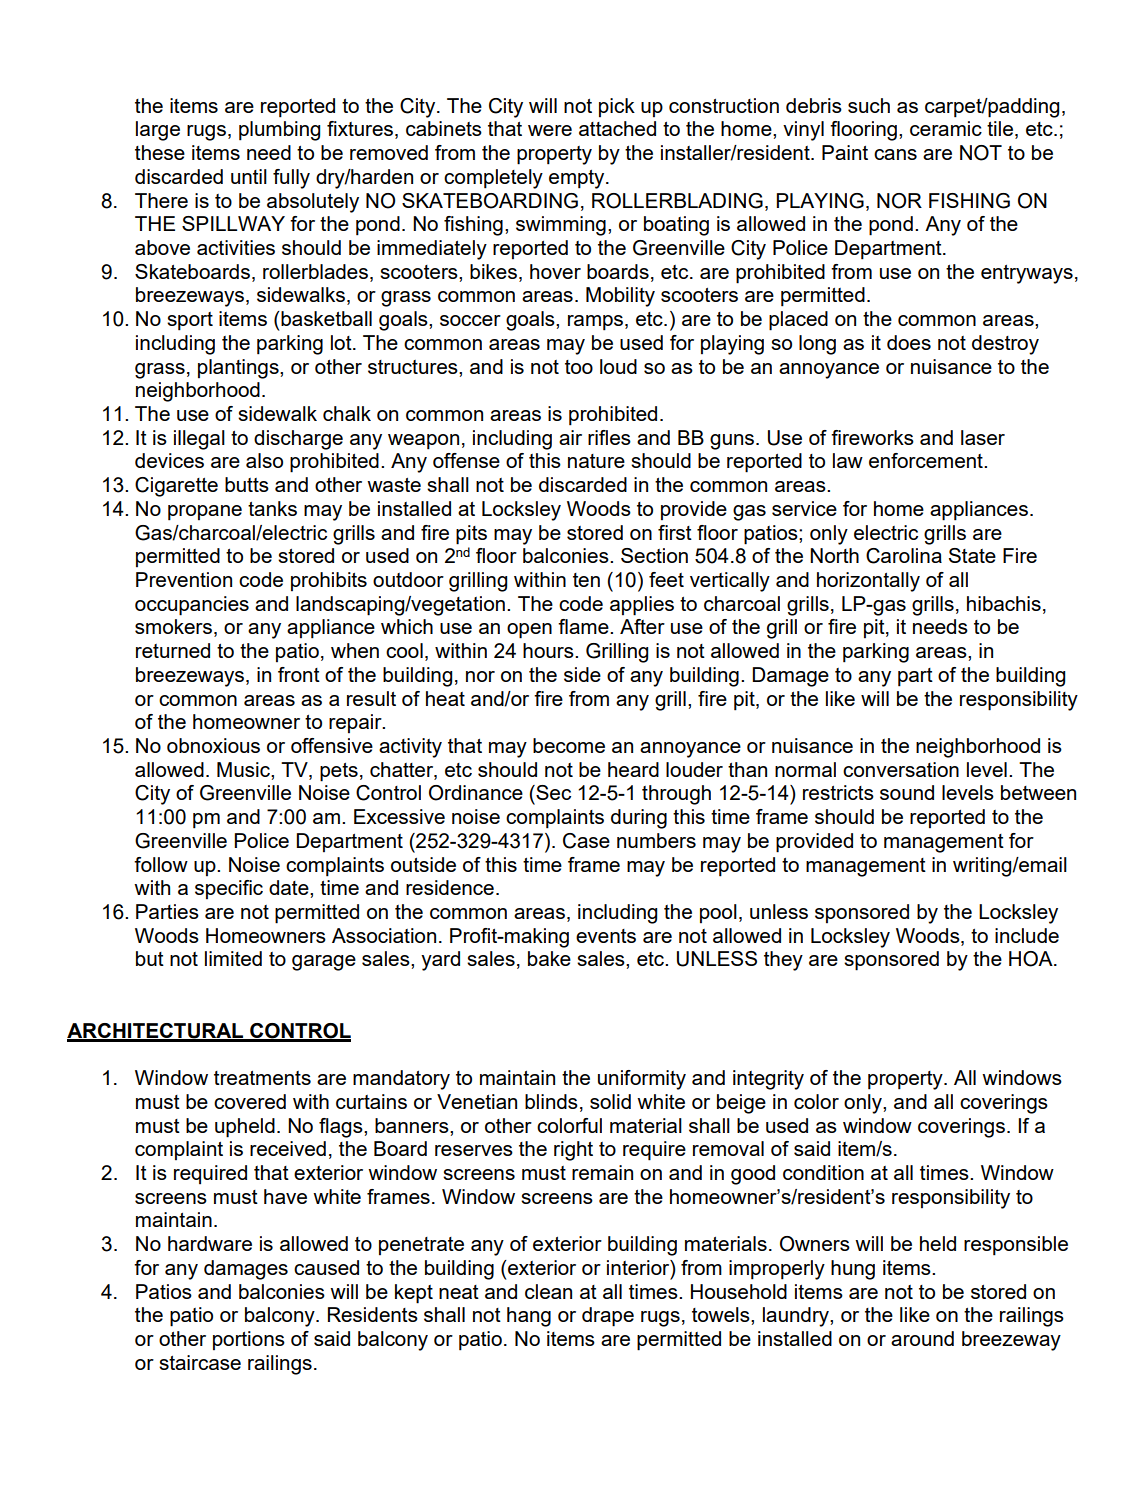 Image resolution: width=1147 pixels, height=1485 pixels. Describe the element at coordinates (904, 556) in the page. I see `Carolina` at that location.
